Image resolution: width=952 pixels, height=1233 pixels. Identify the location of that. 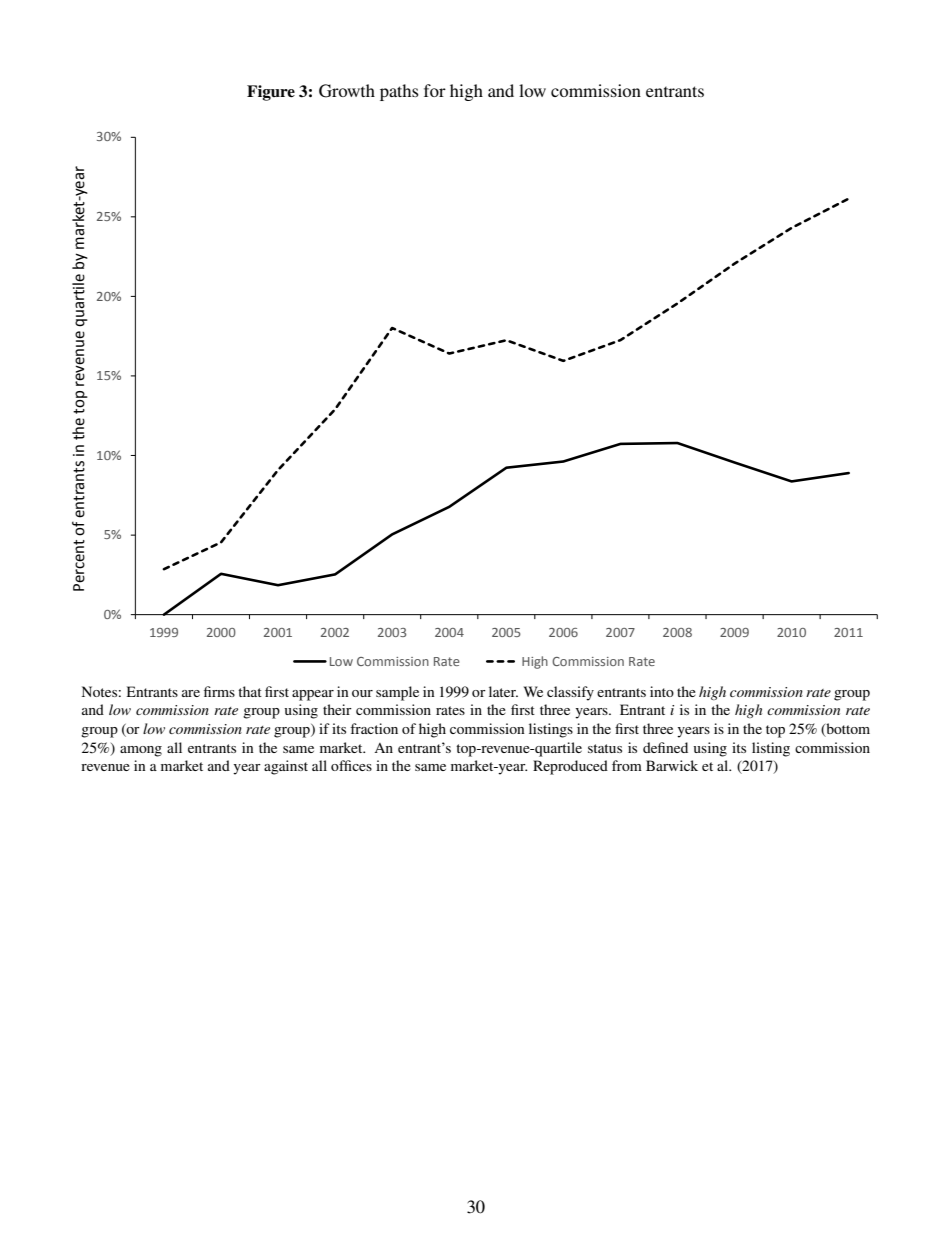
(250, 691).
